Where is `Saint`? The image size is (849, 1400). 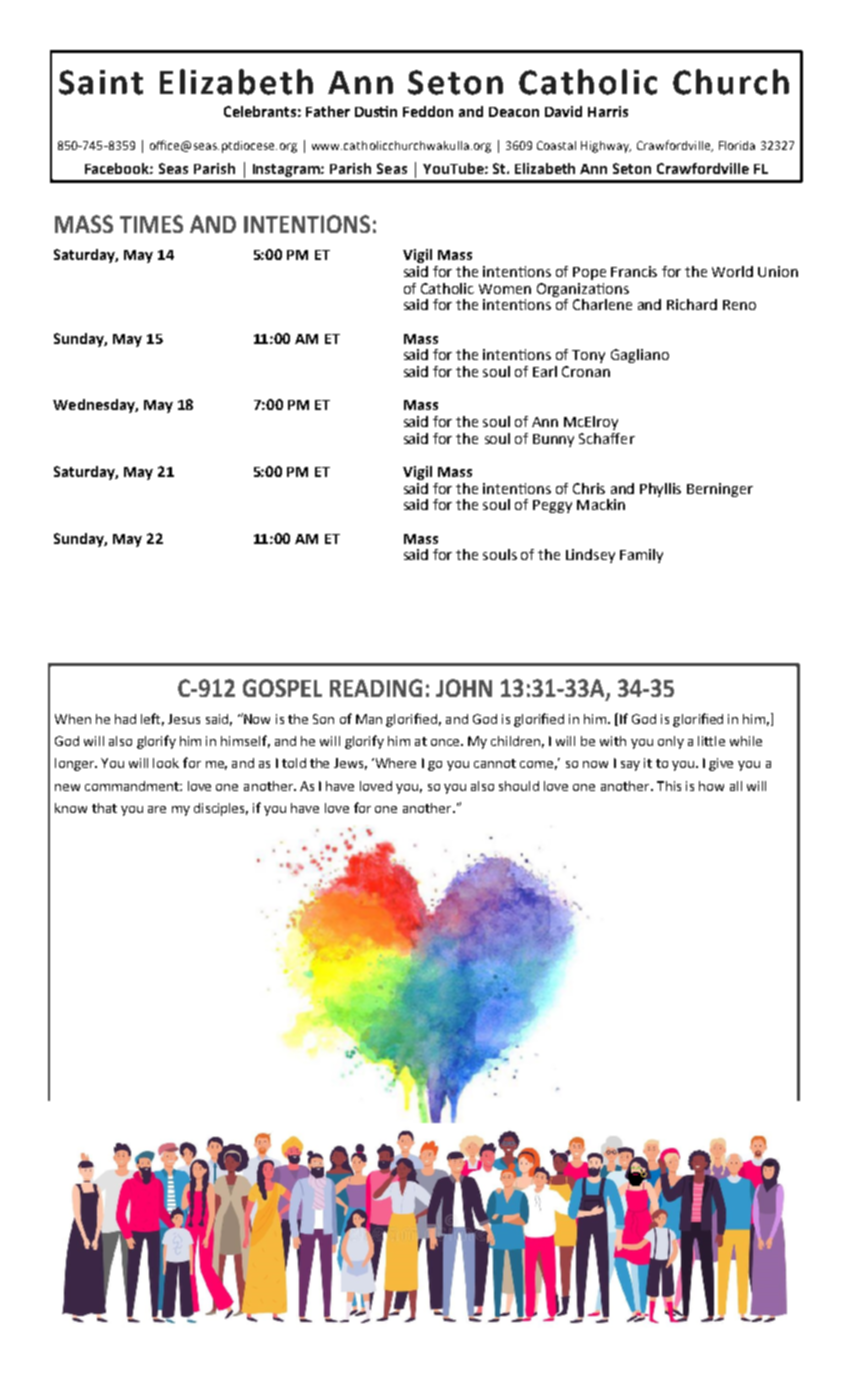 Saint is located at coordinates (101, 82).
